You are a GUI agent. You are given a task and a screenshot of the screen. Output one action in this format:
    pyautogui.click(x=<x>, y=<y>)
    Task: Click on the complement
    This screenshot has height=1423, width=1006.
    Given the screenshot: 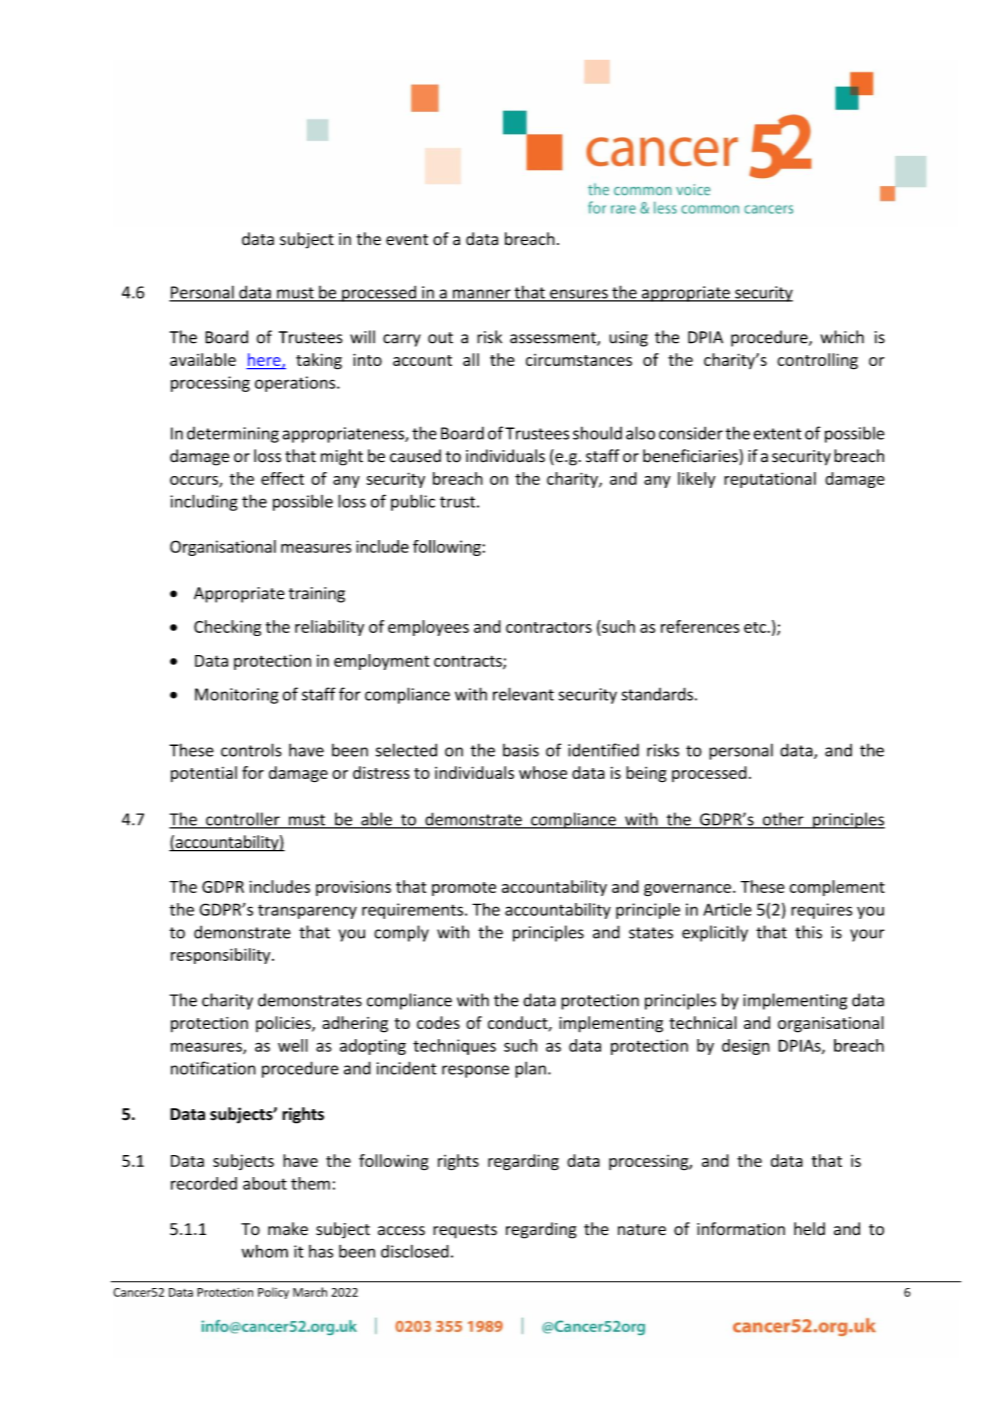 What is the action you would take?
    pyautogui.click(x=837, y=888)
